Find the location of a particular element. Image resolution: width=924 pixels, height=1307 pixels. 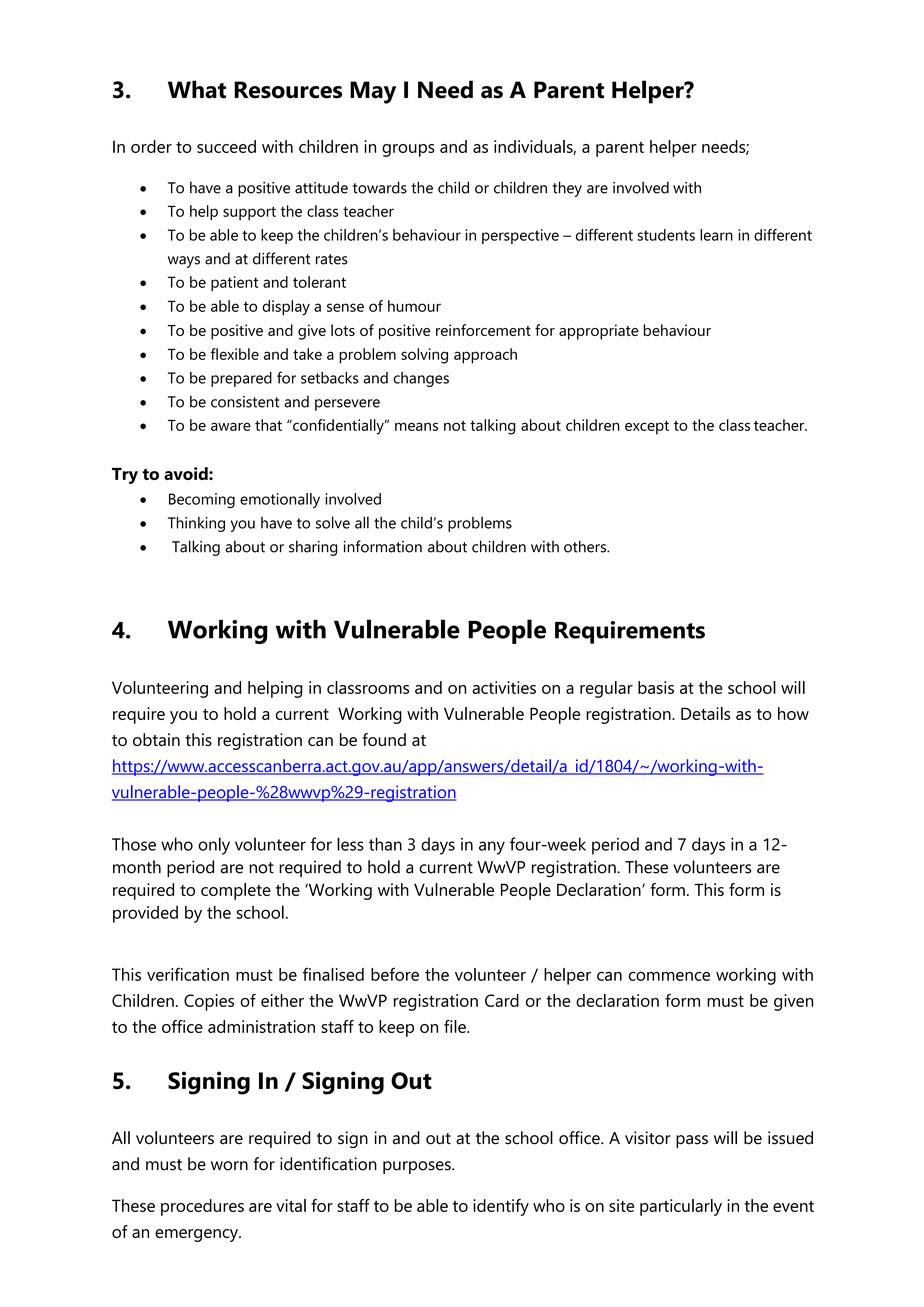

Thinking is located at coordinates (196, 524).
